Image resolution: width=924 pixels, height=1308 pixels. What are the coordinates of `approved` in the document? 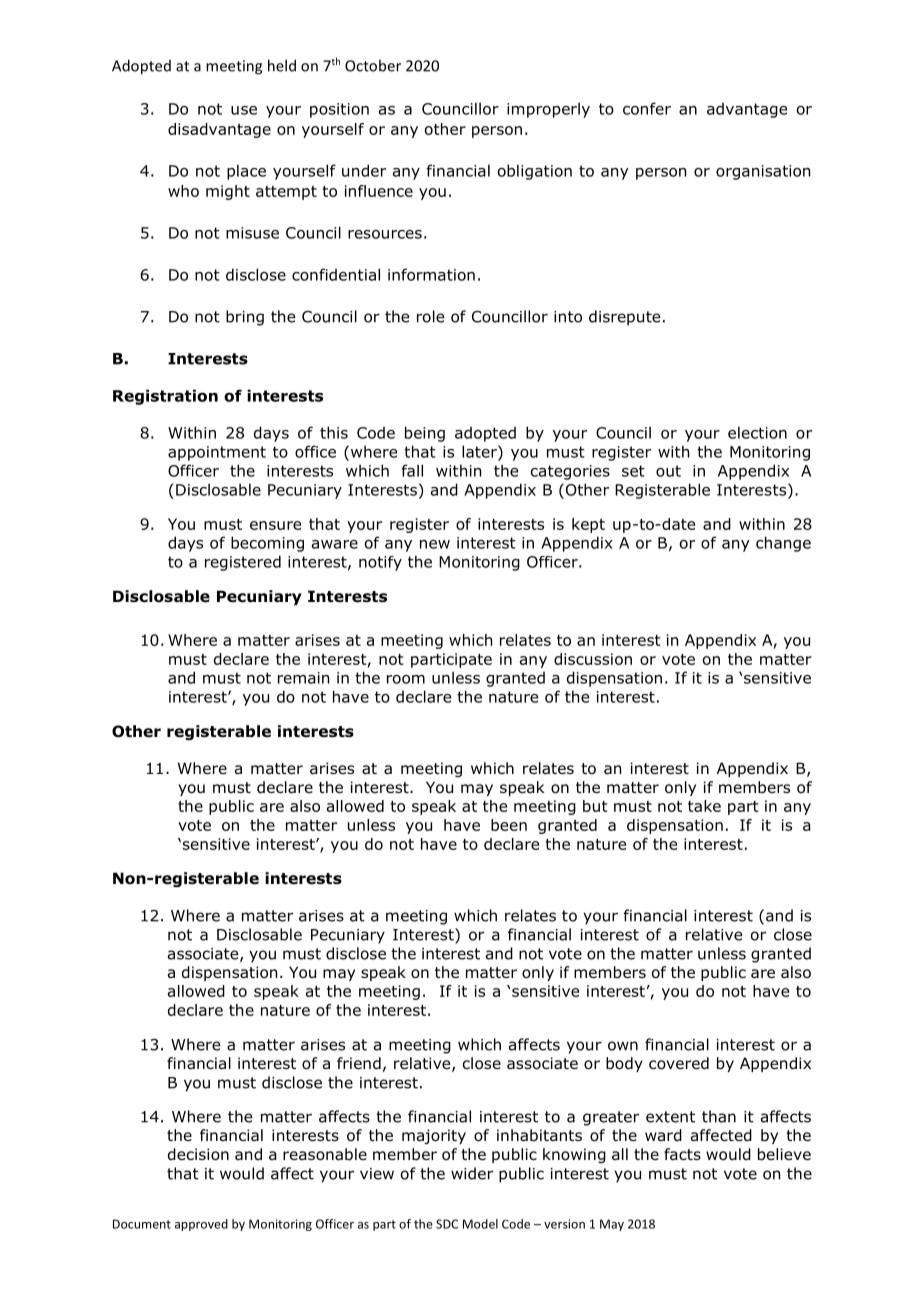 It's located at (201, 1225).
